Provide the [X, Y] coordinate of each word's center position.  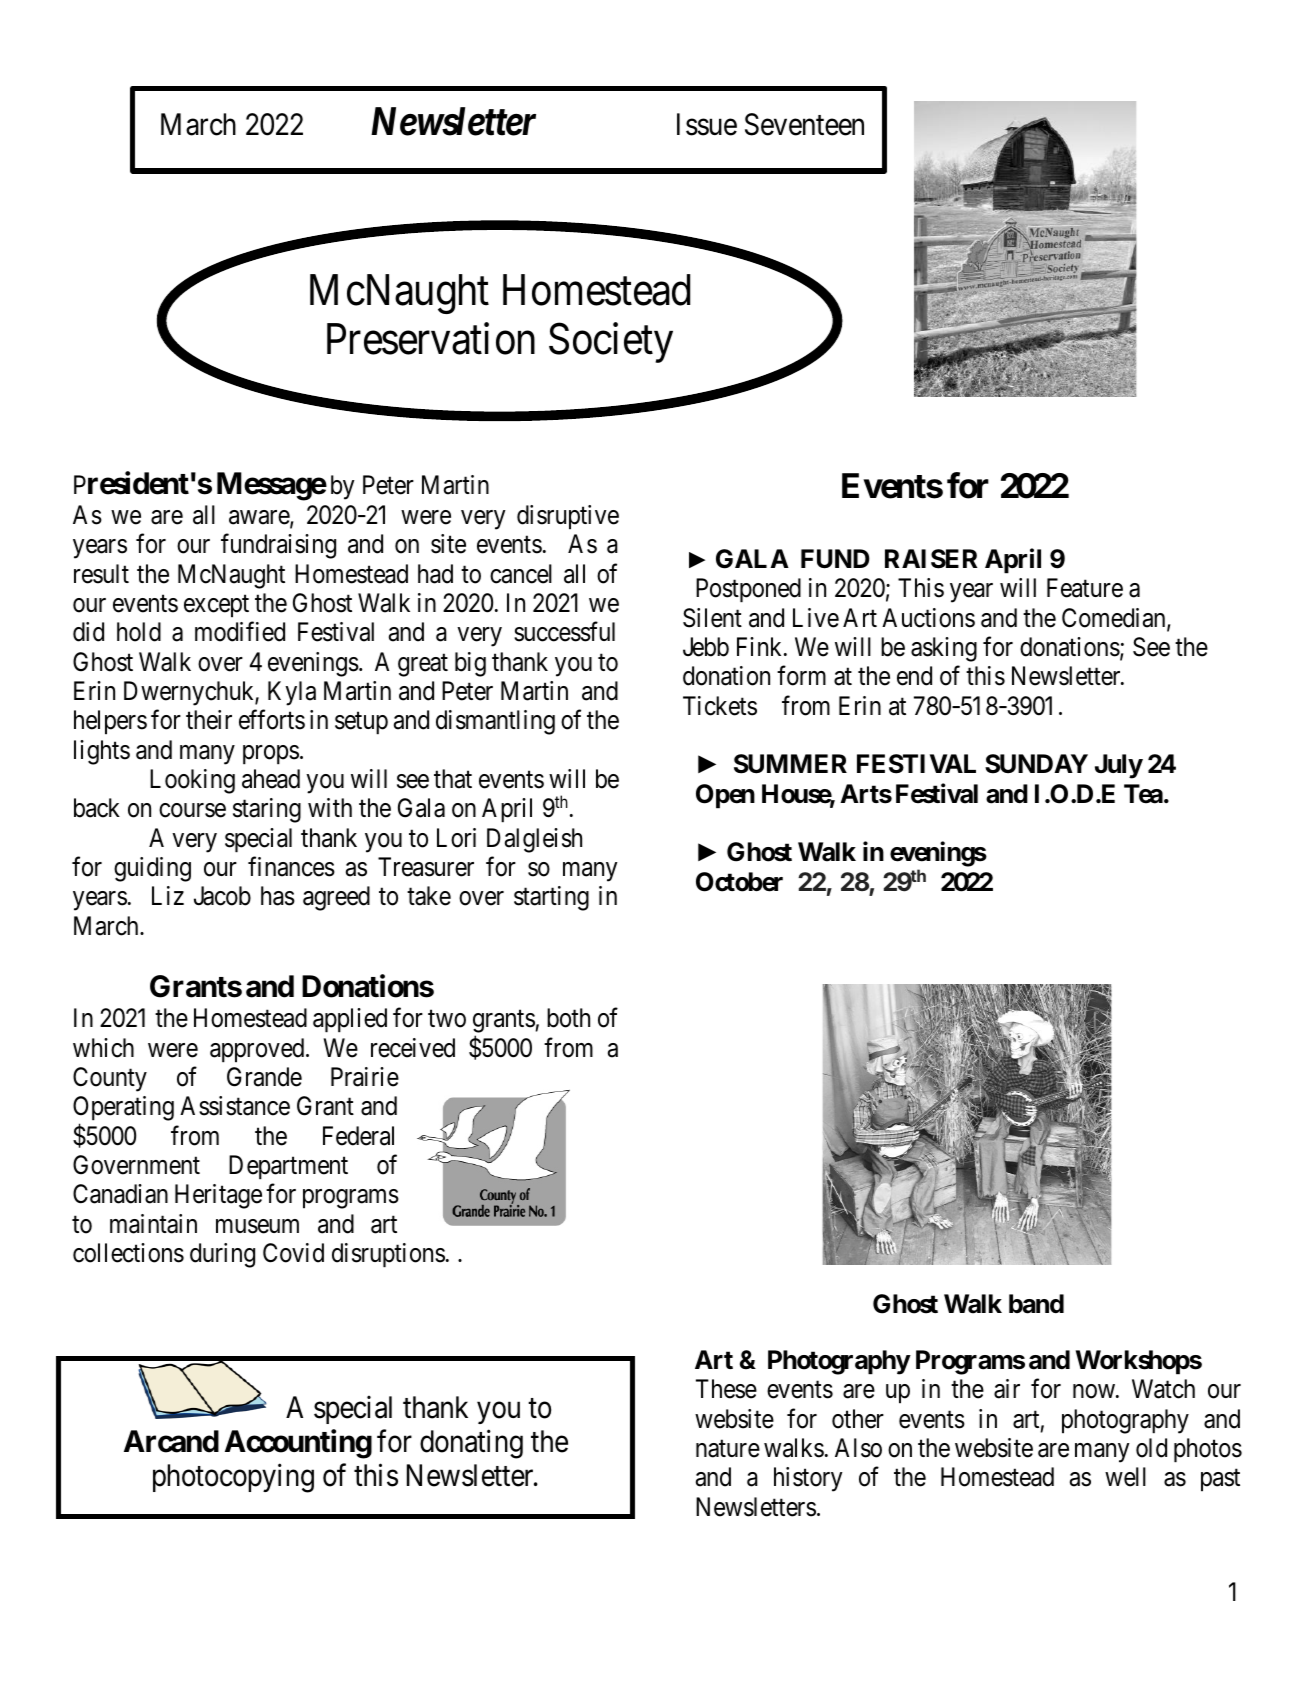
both [568, 1018]
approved [258, 1050]
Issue [707, 124]
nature [728, 1449]
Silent [712, 618]
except [216, 606]
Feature [1085, 588]
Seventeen [804, 124]
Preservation [431, 339]
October [739, 882]
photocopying [233, 1478]
